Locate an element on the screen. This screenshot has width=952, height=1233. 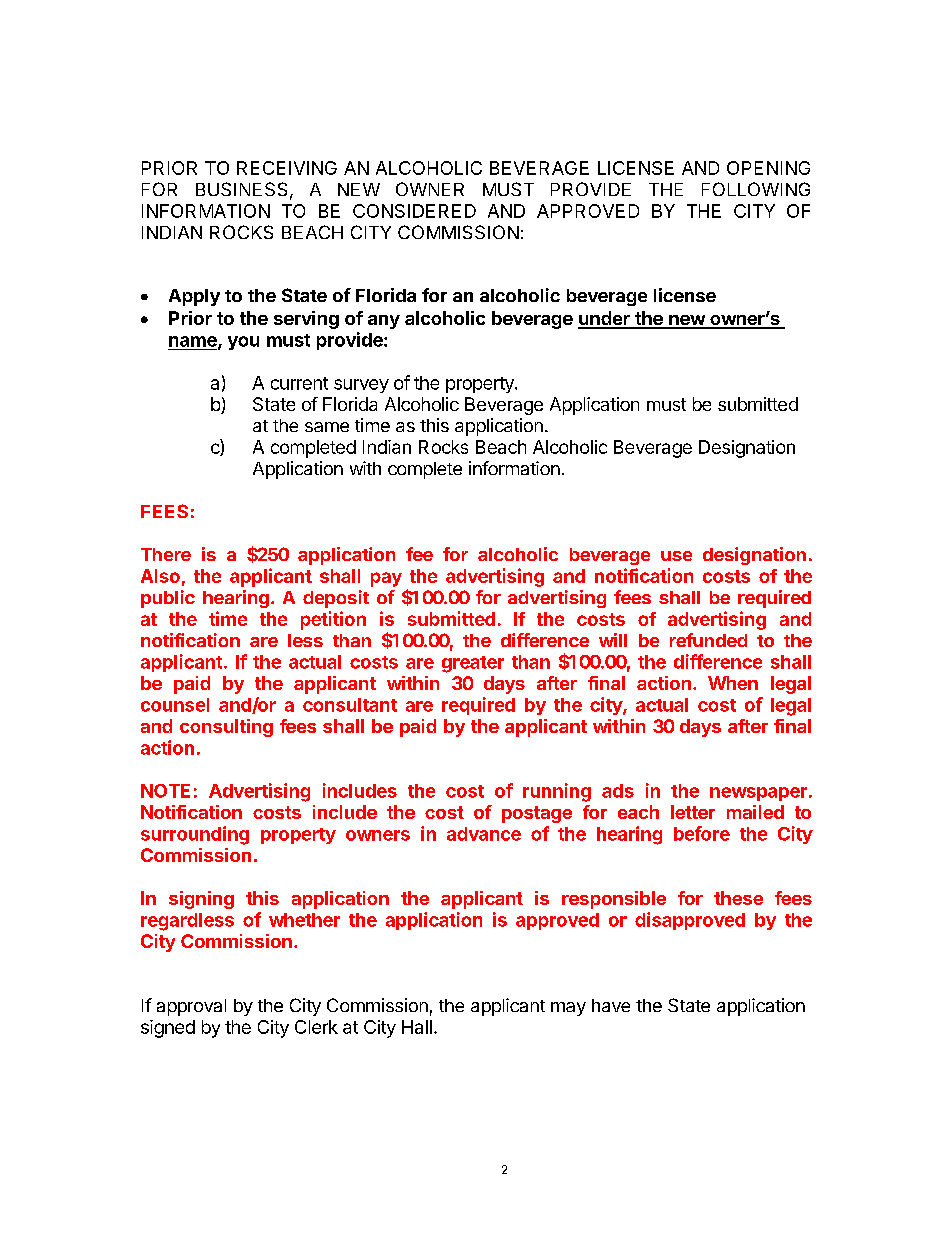
have is located at coordinates (611, 1005).
